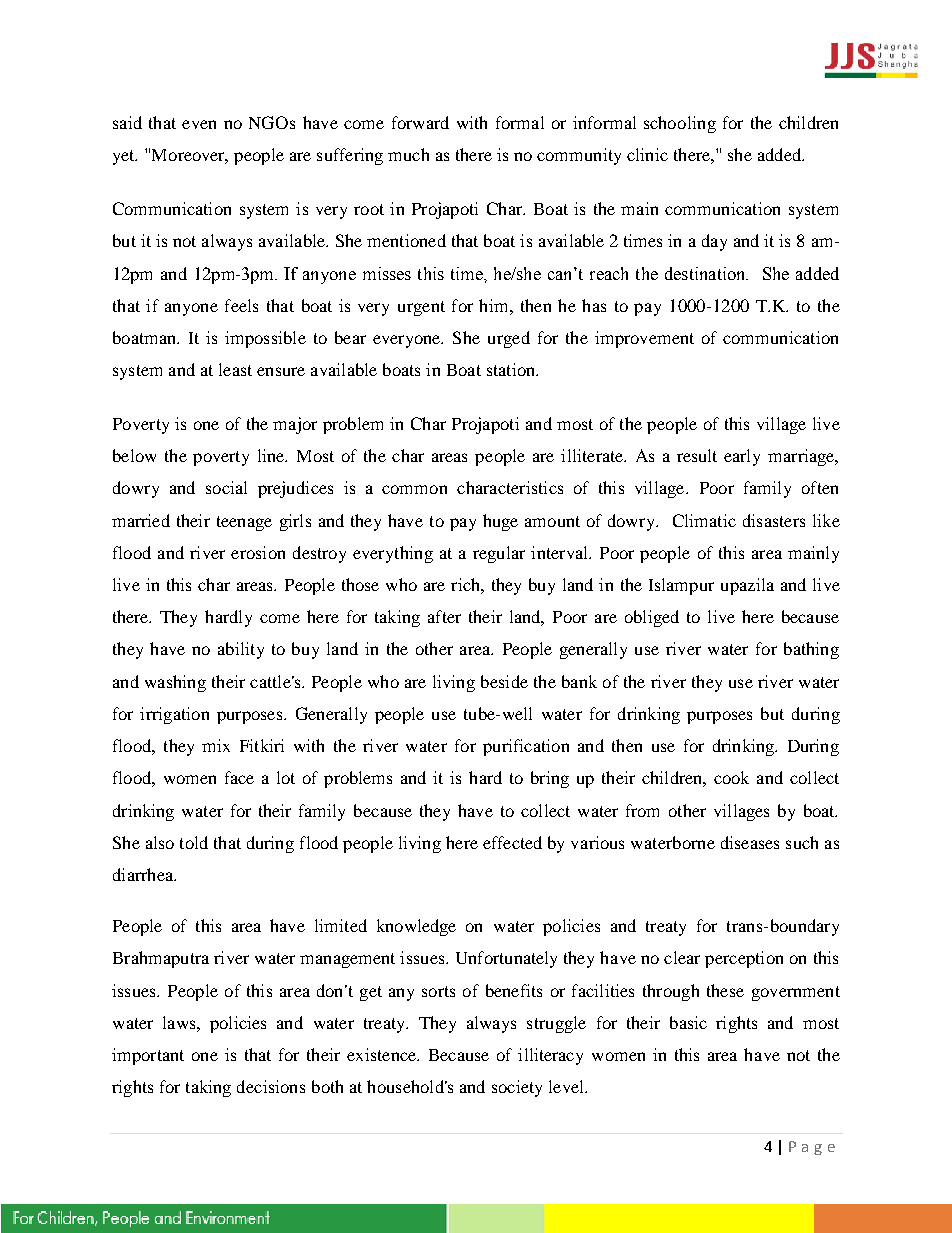 The image size is (952, 1233). What do you see at coordinates (688, 1022) in the image?
I see `basic` at bounding box center [688, 1022].
